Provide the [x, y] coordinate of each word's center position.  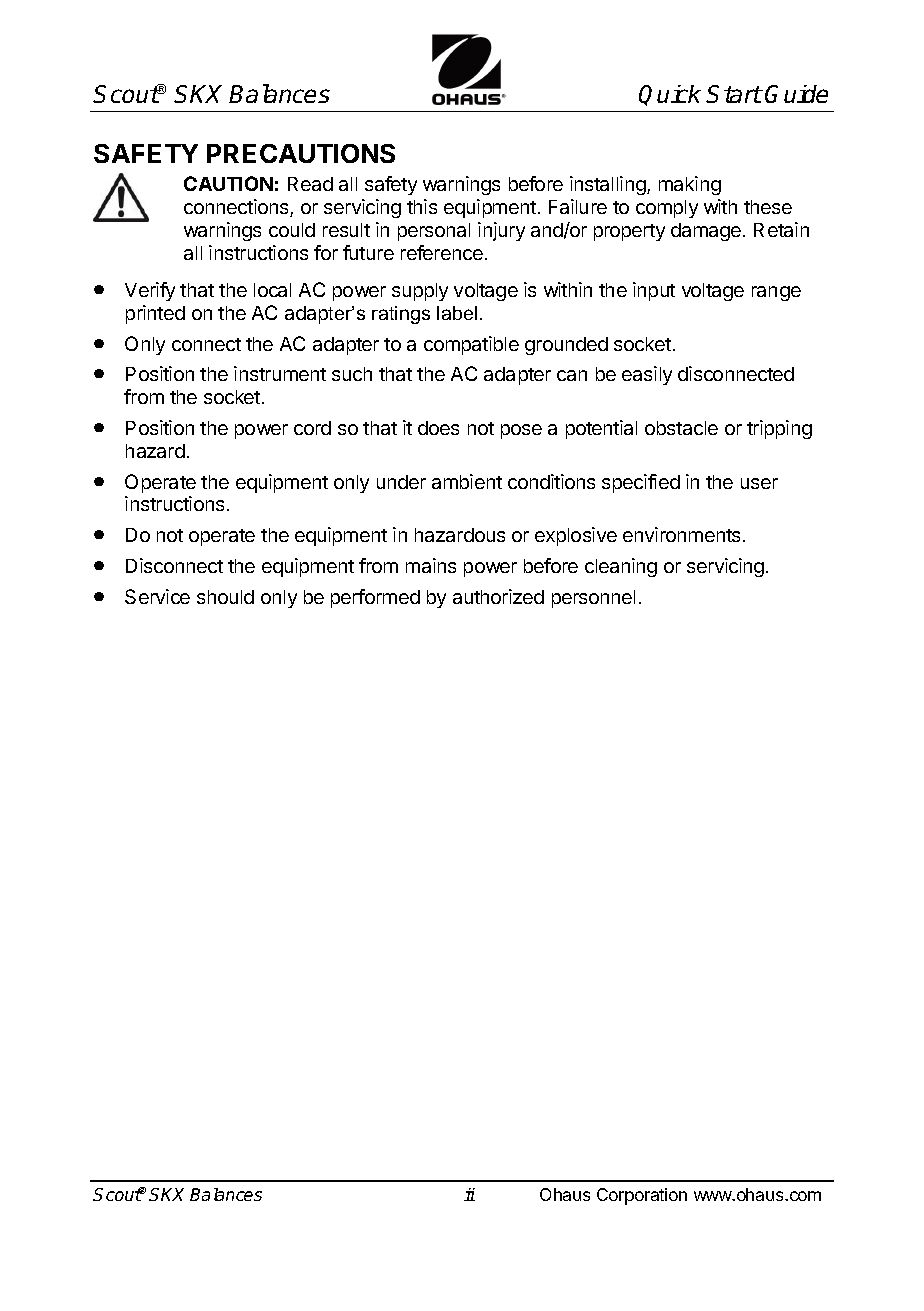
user [759, 483]
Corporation [642, 1196]
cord [312, 428]
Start [734, 94]
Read [310, 184]
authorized [498, 596]
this [422, 206]
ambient [467, 481]
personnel [593, 599]
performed [375, 598]
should [225, 597]
